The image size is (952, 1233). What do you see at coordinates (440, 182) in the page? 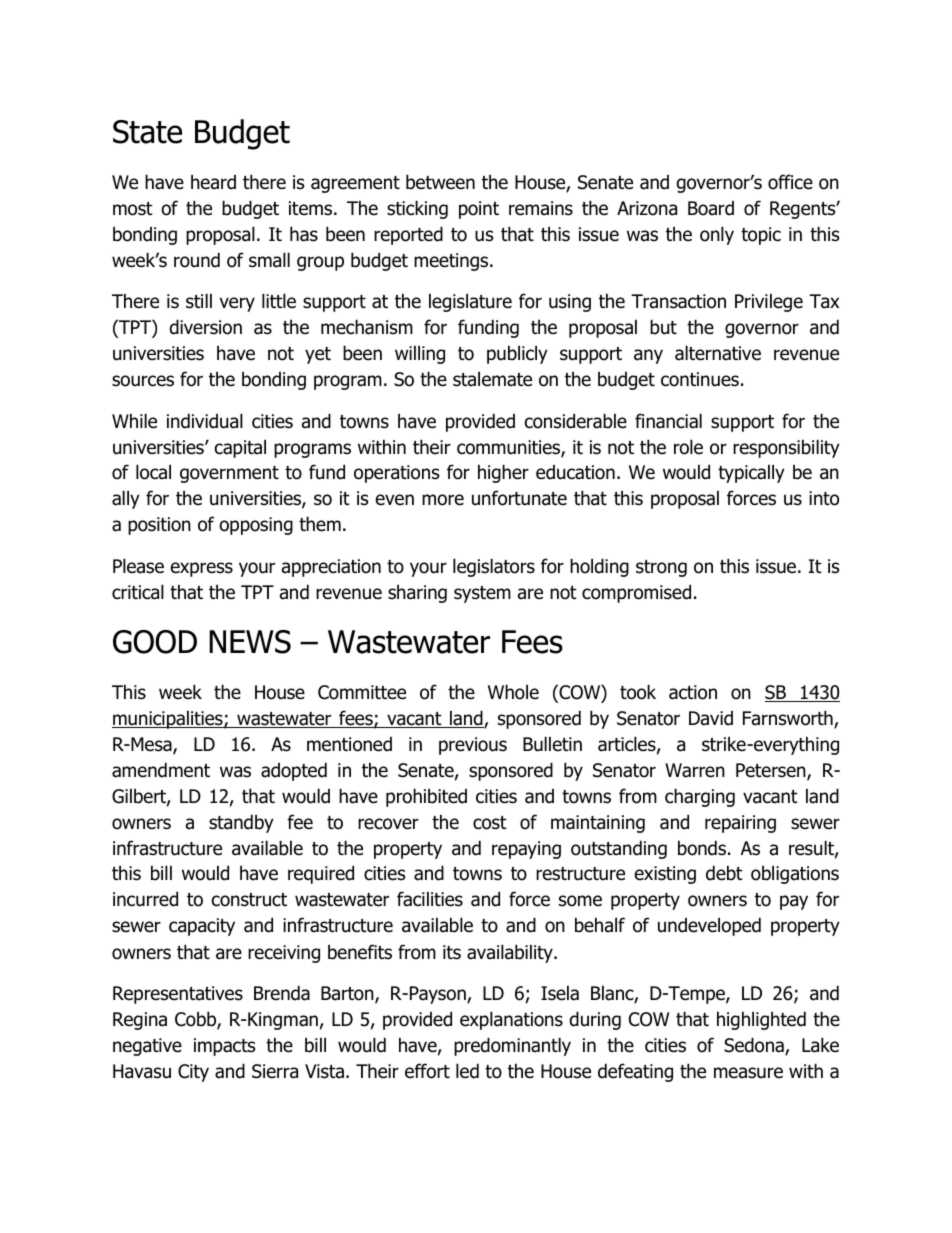
I see `between` at bounding box center [440, 182].
